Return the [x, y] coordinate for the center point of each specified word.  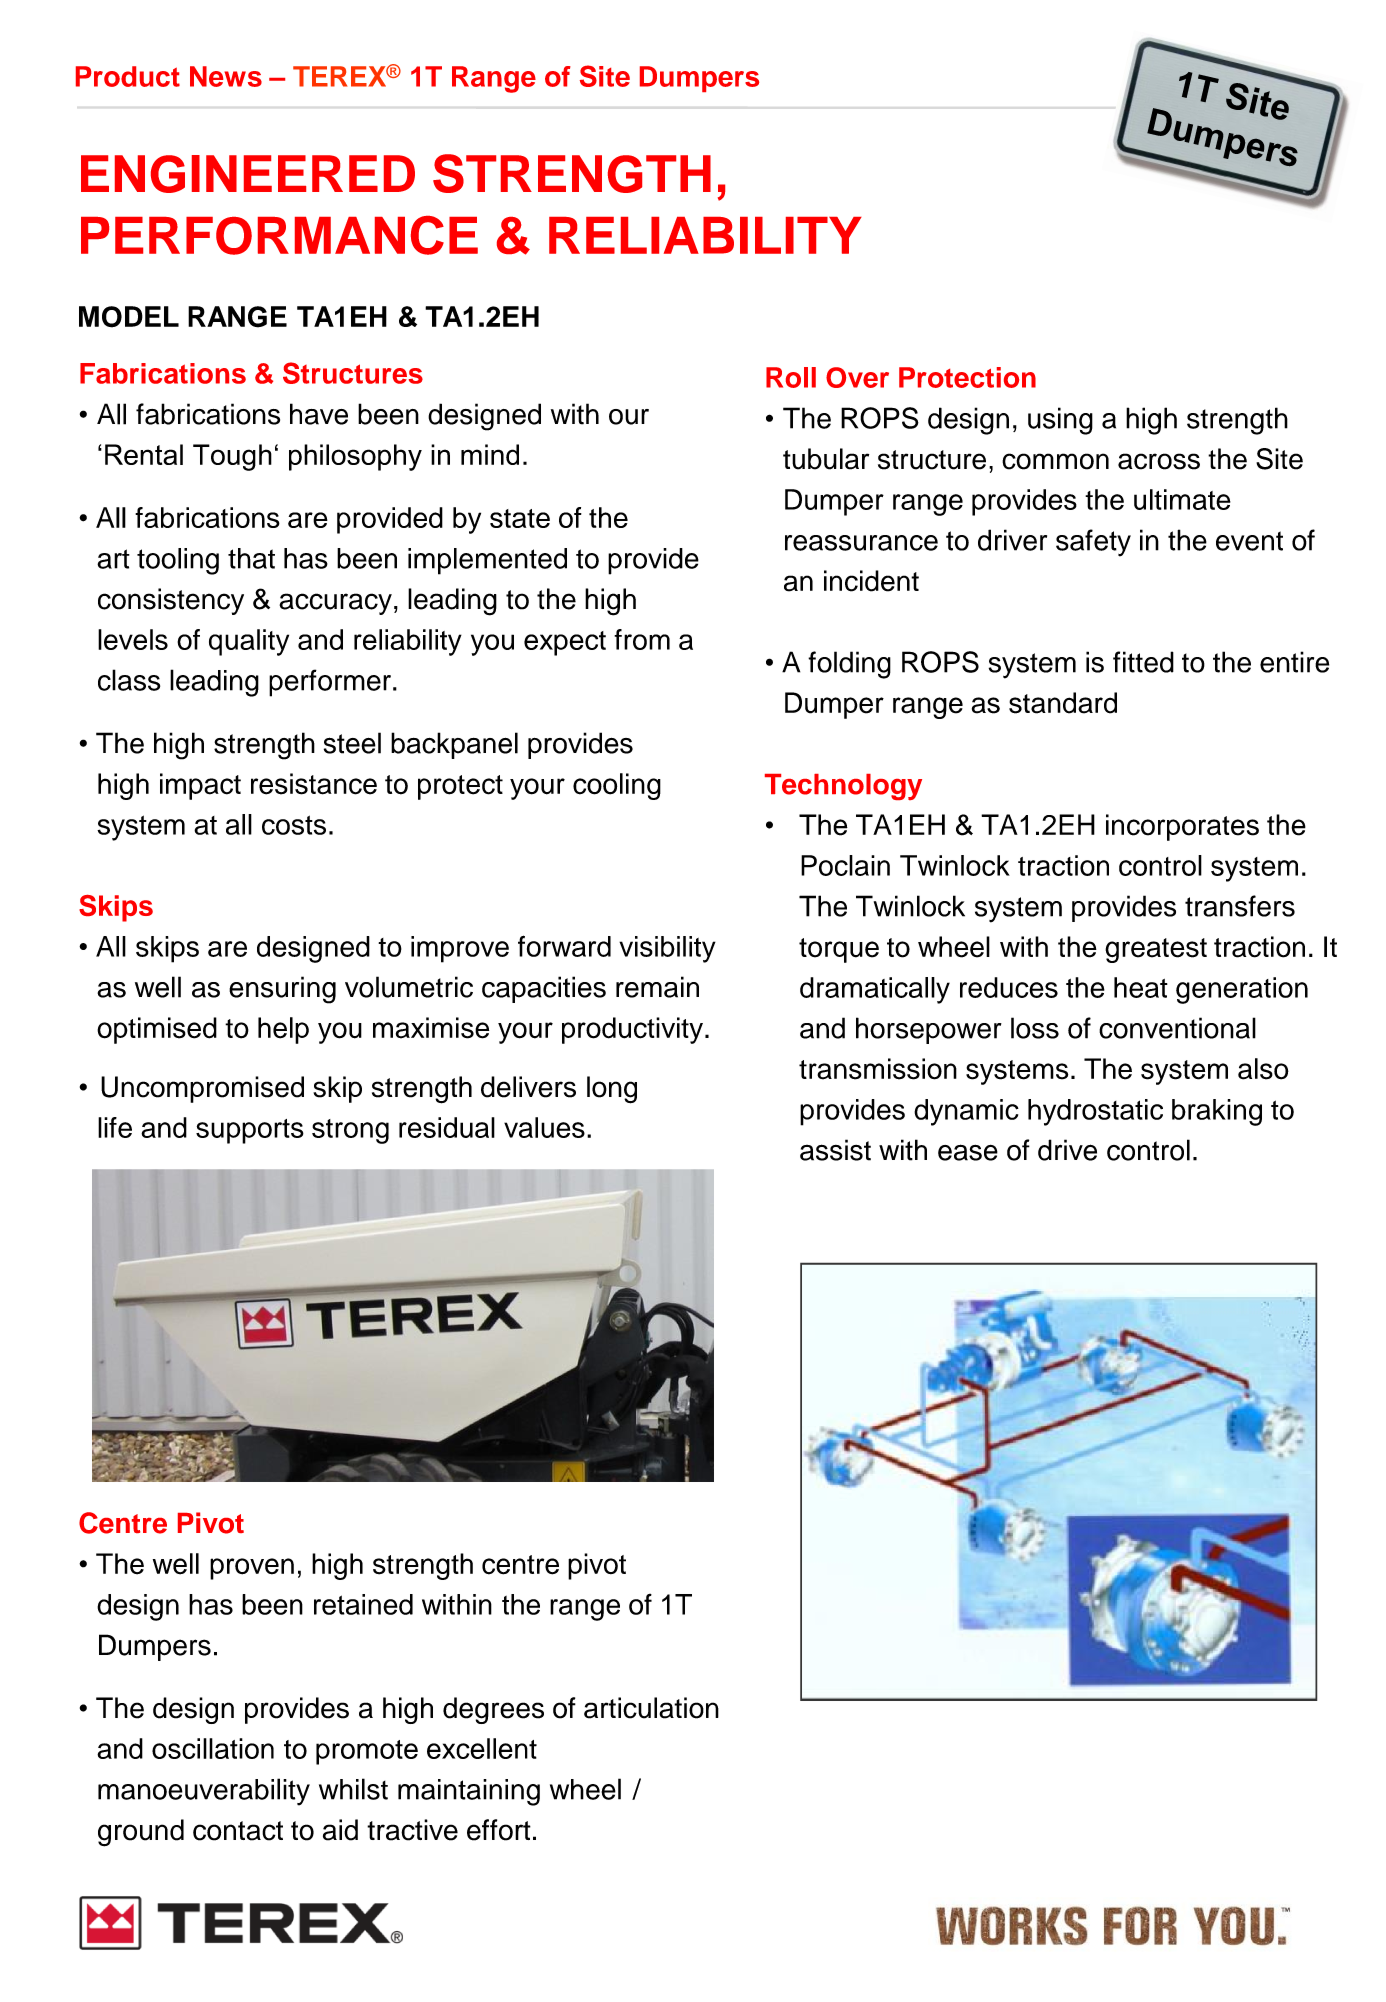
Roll [791, 377]
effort [499, 1830]
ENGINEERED [248, 174]
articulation [651, 1708]
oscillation [213, 1748]
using [1060, 421]
